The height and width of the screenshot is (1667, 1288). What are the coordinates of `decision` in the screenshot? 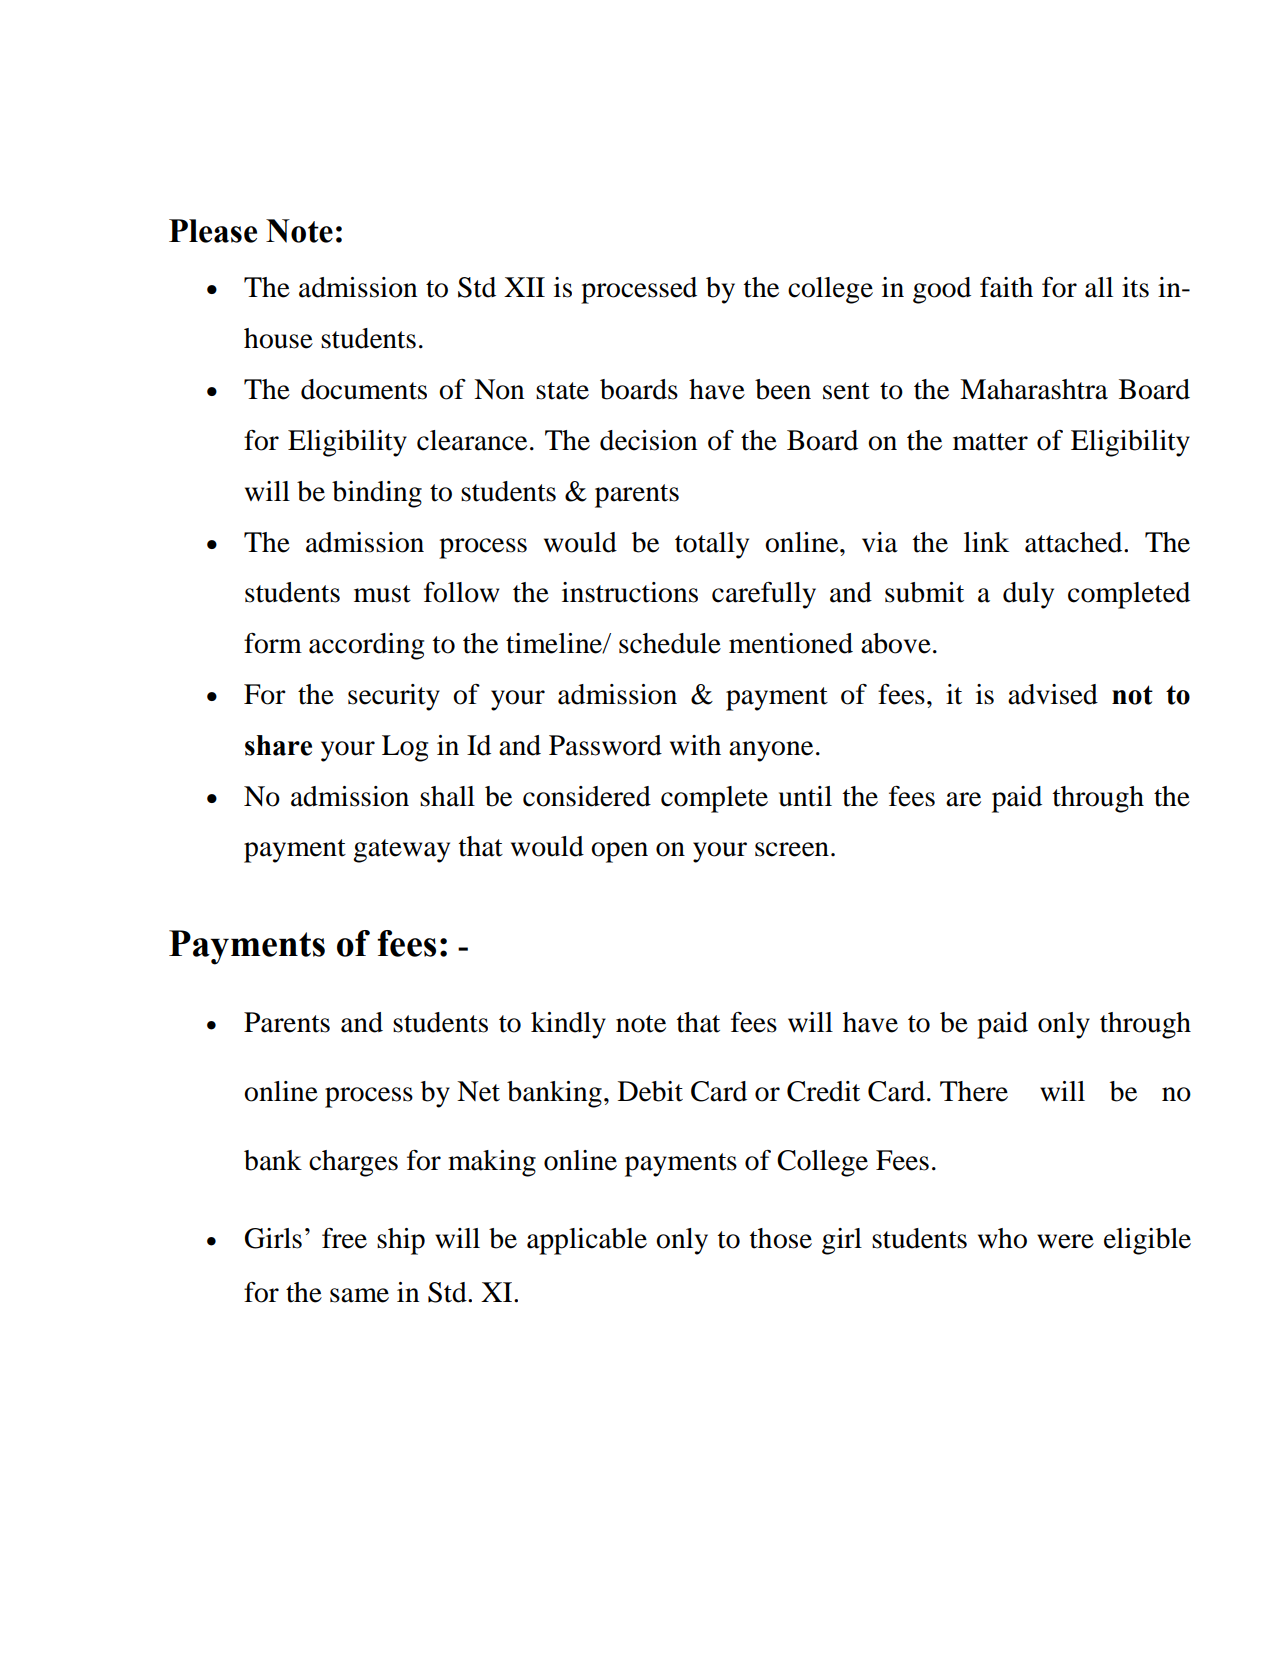 It's located at (648, 440).
